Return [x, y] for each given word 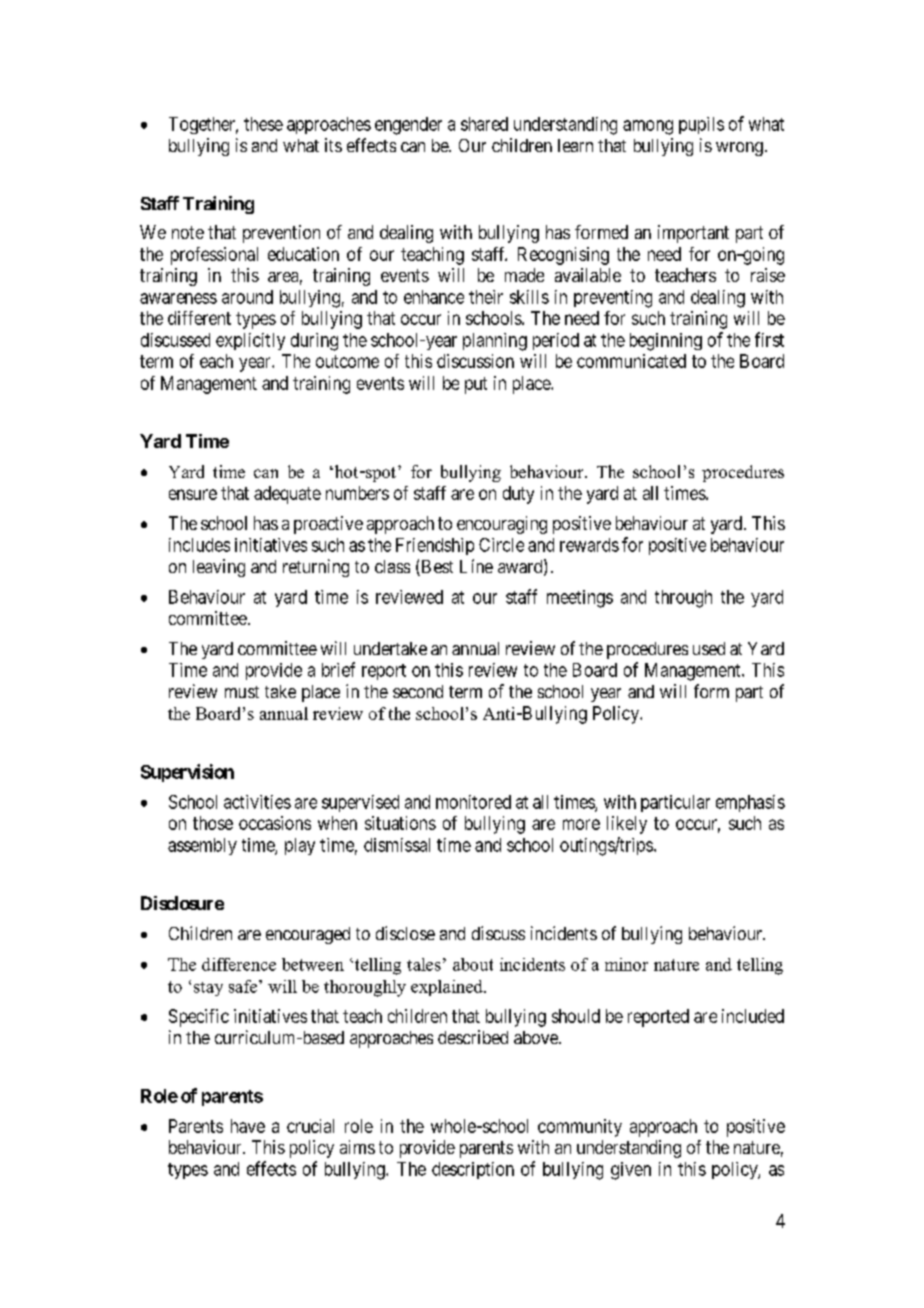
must [242, 692]
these [263, 124]
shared [484, 124]
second [418, 691]
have [248, 1126]
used [709, 648]
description [473, 1170]
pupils [701, 125]
